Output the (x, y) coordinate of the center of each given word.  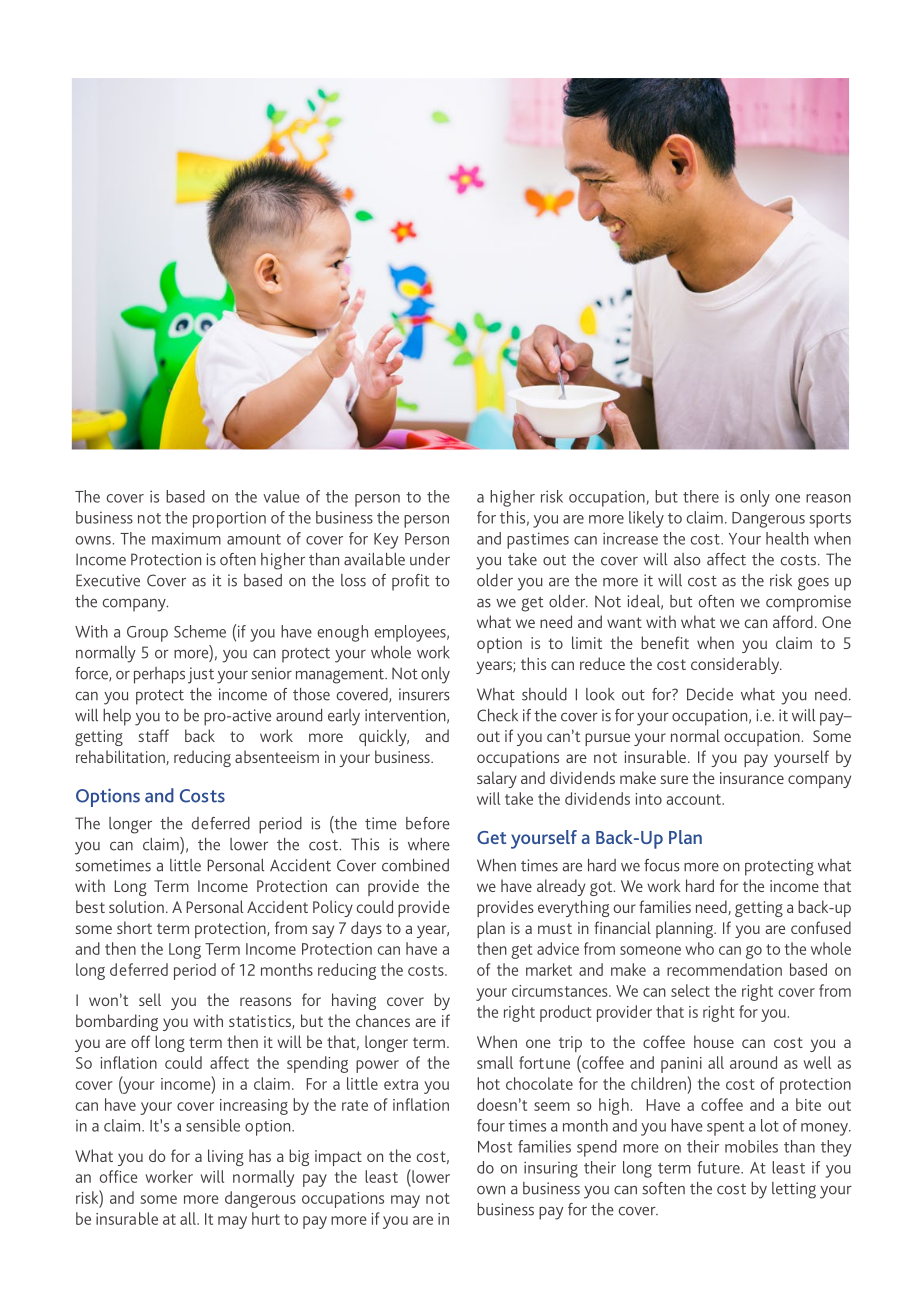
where (429, 844)
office (118, 1176)
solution (136, 906)
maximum (186, 538)
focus (662, 865)
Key (386, 541)
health (787, 538)
